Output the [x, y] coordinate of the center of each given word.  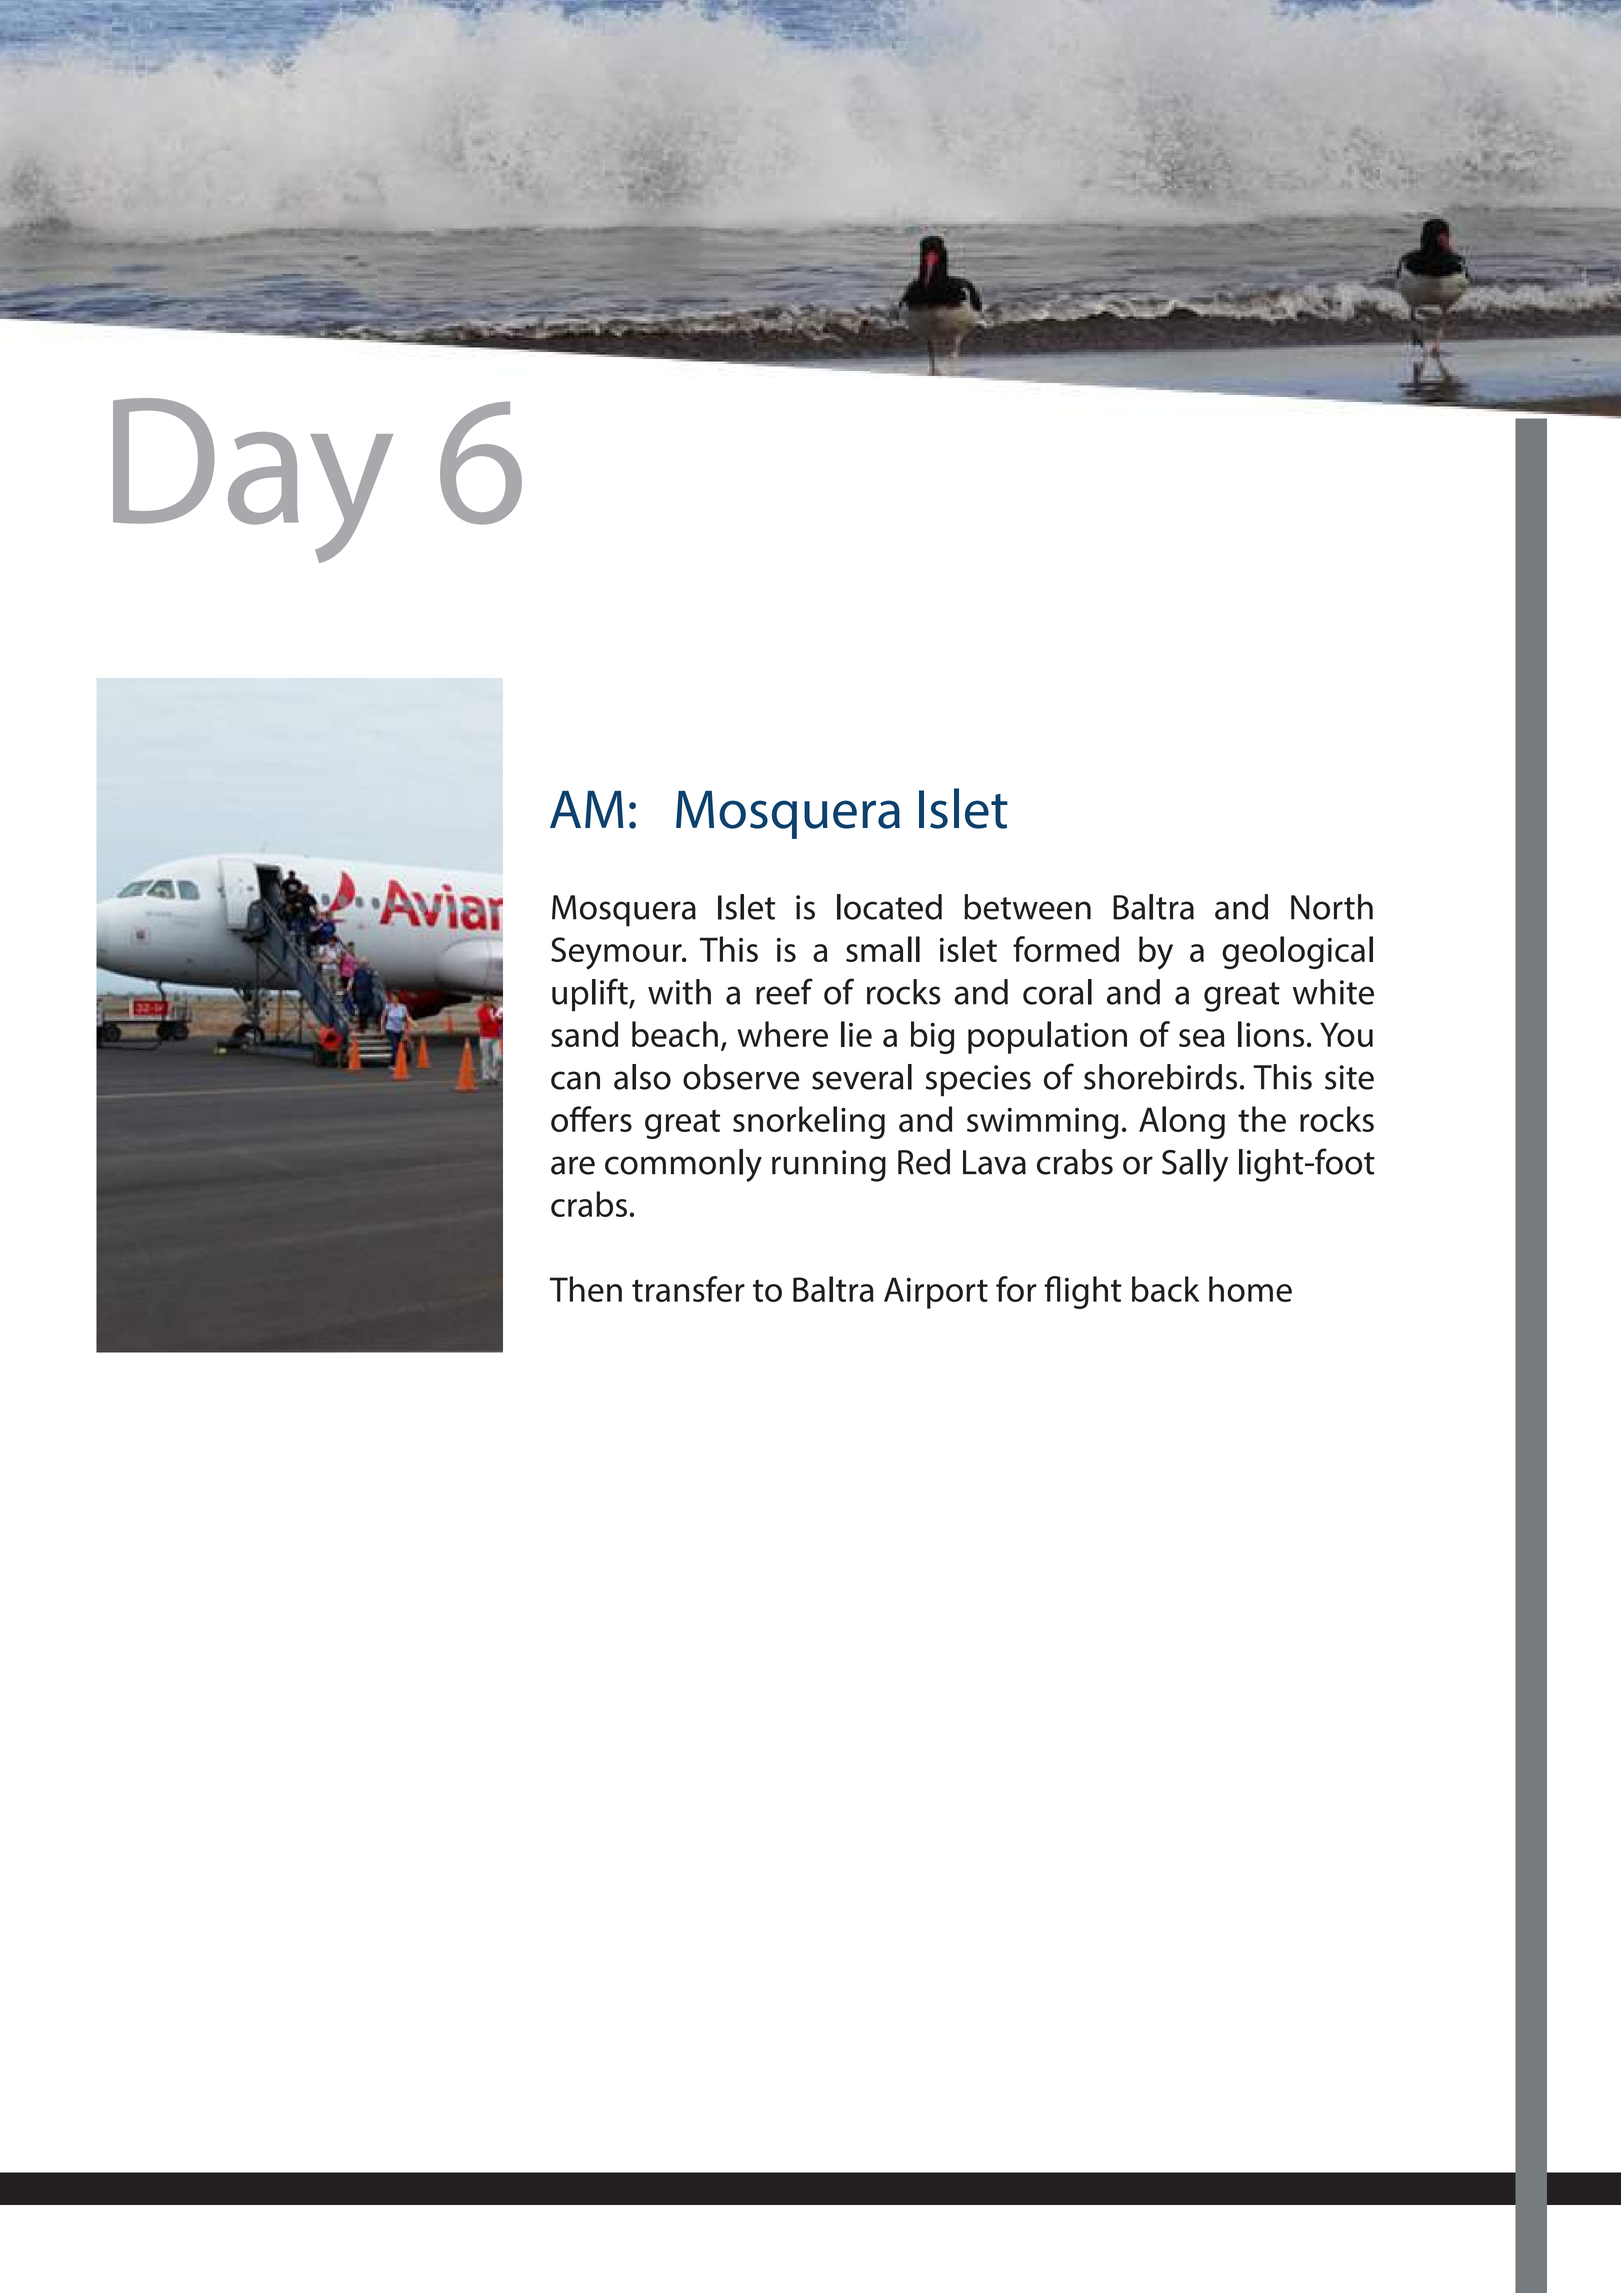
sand [584, 1034]
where [782, 1034]
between [1027, 907]
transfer [688, 1289]
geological [1297, 952]
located [889, 907]
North [1332, 907]
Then [586, 1289]
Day [253, 480]
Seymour [617, 953]
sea [1202, 1038]
